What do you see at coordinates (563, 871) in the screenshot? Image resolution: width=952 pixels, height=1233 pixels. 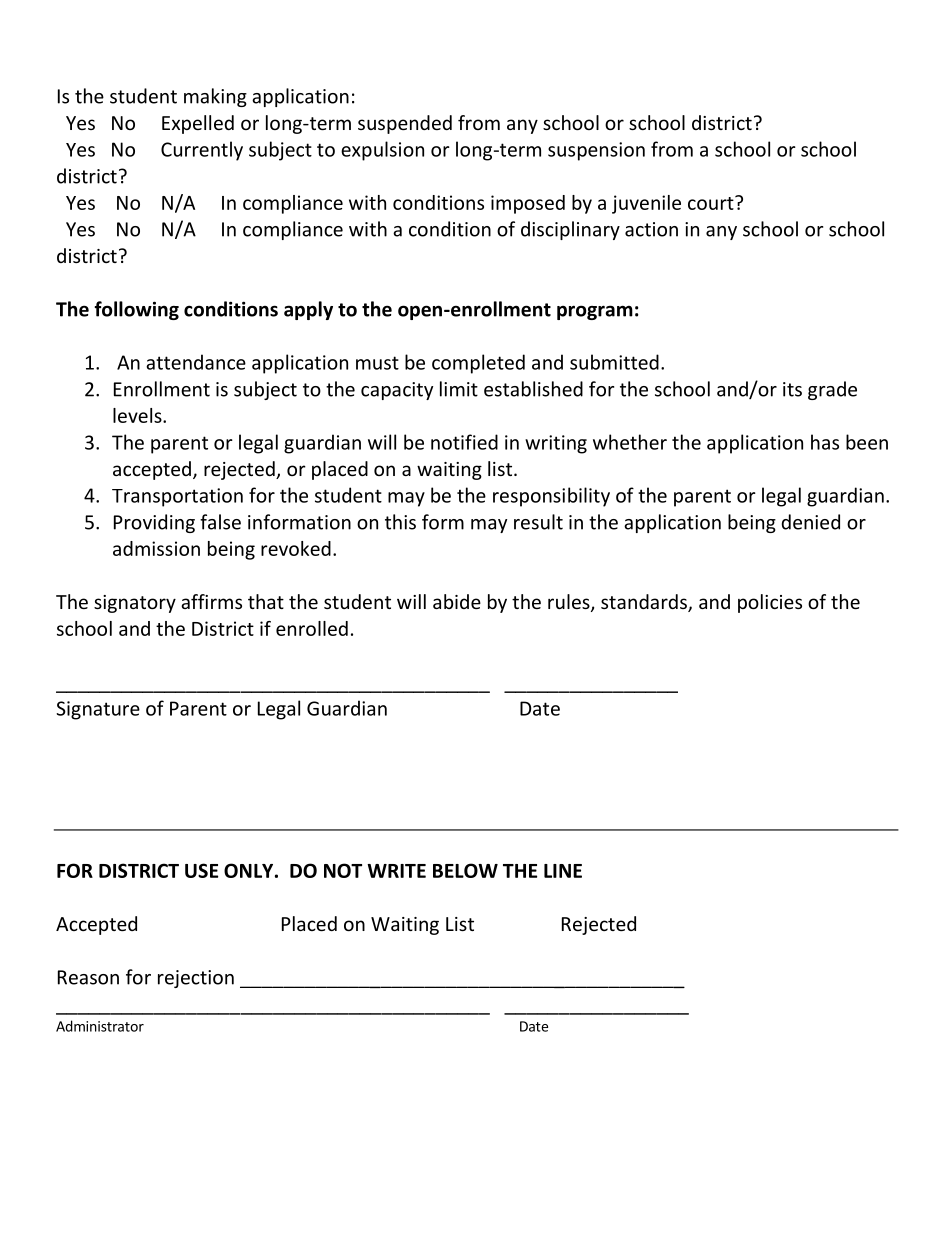 I see `LINE` at bounding box center [563, 871].
